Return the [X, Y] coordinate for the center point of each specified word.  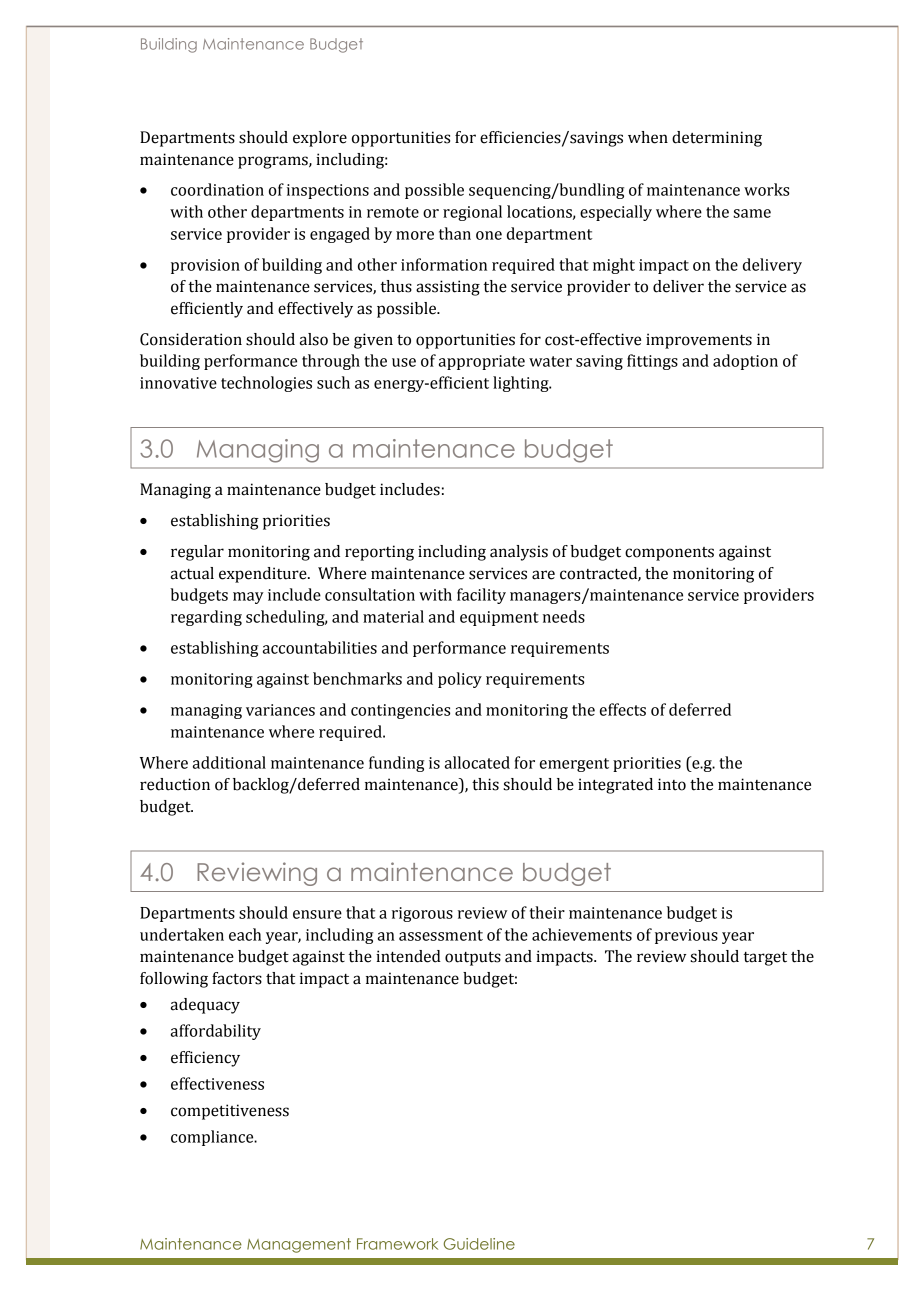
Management [299, 1245]
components [669, 554]
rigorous [422, 914]
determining [717, 139]
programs [274, 162]
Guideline [479, 1244]
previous [686, 936]
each [245, 934]
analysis [519, 553]
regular [197, 553]
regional [472, 213]
